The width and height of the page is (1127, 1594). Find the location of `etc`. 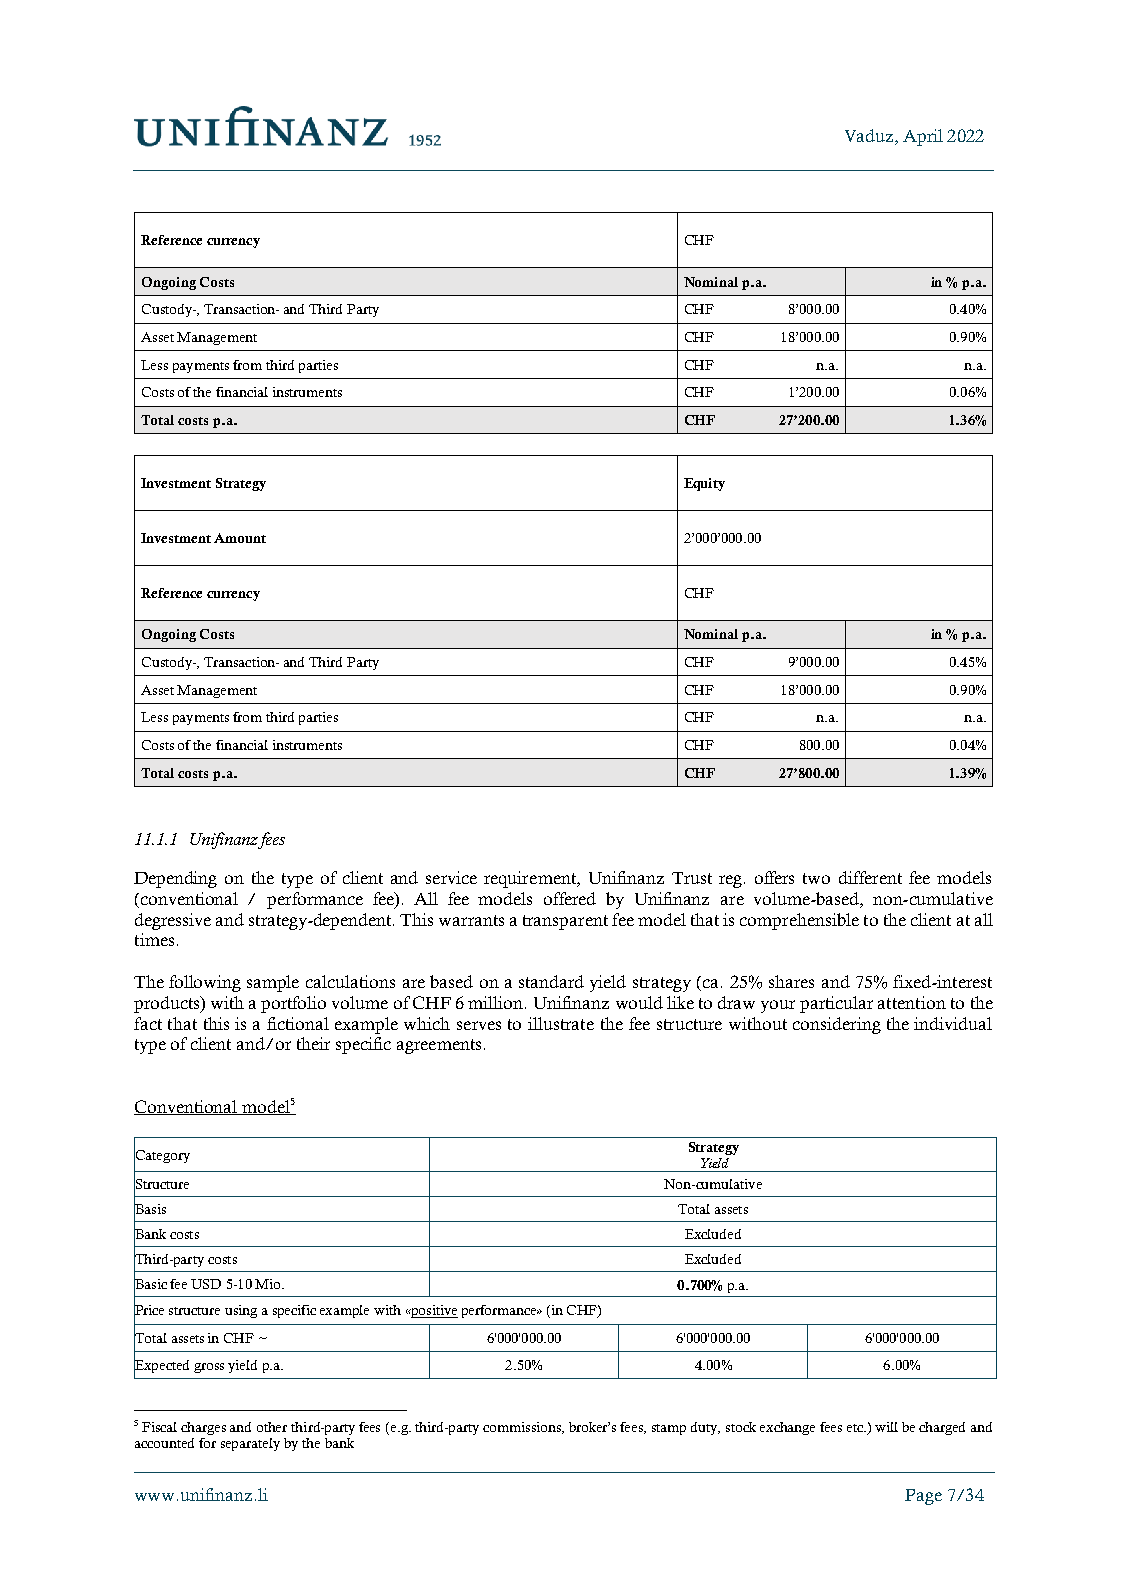

etc is located at coordinates (856, 1428).
